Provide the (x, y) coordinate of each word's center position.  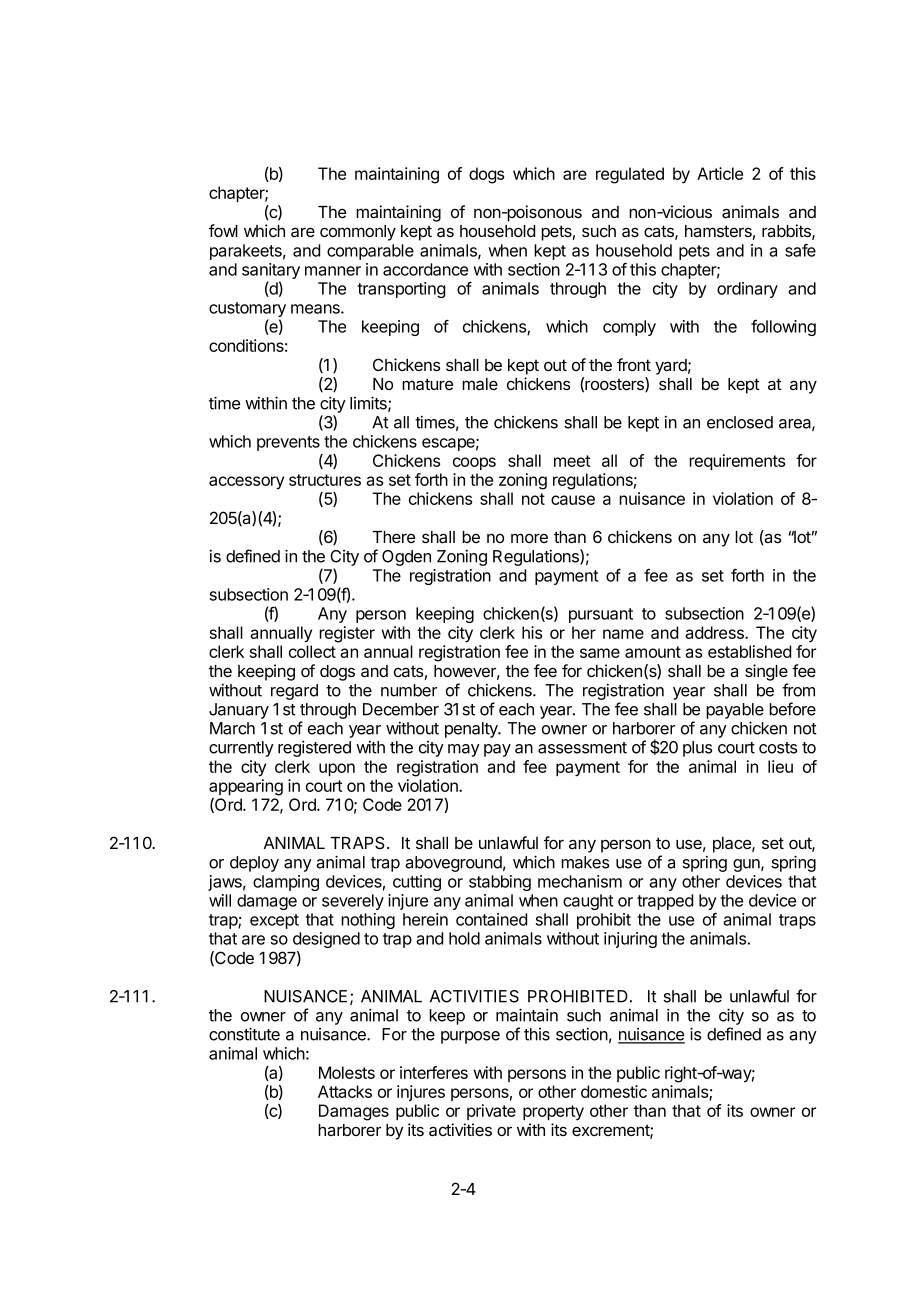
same (600, 653)
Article (720, 173)
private (491, 1112)
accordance (425, 269)
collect (312, 651)
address (715, 632)
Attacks (345, 1091)
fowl (223, 230)
